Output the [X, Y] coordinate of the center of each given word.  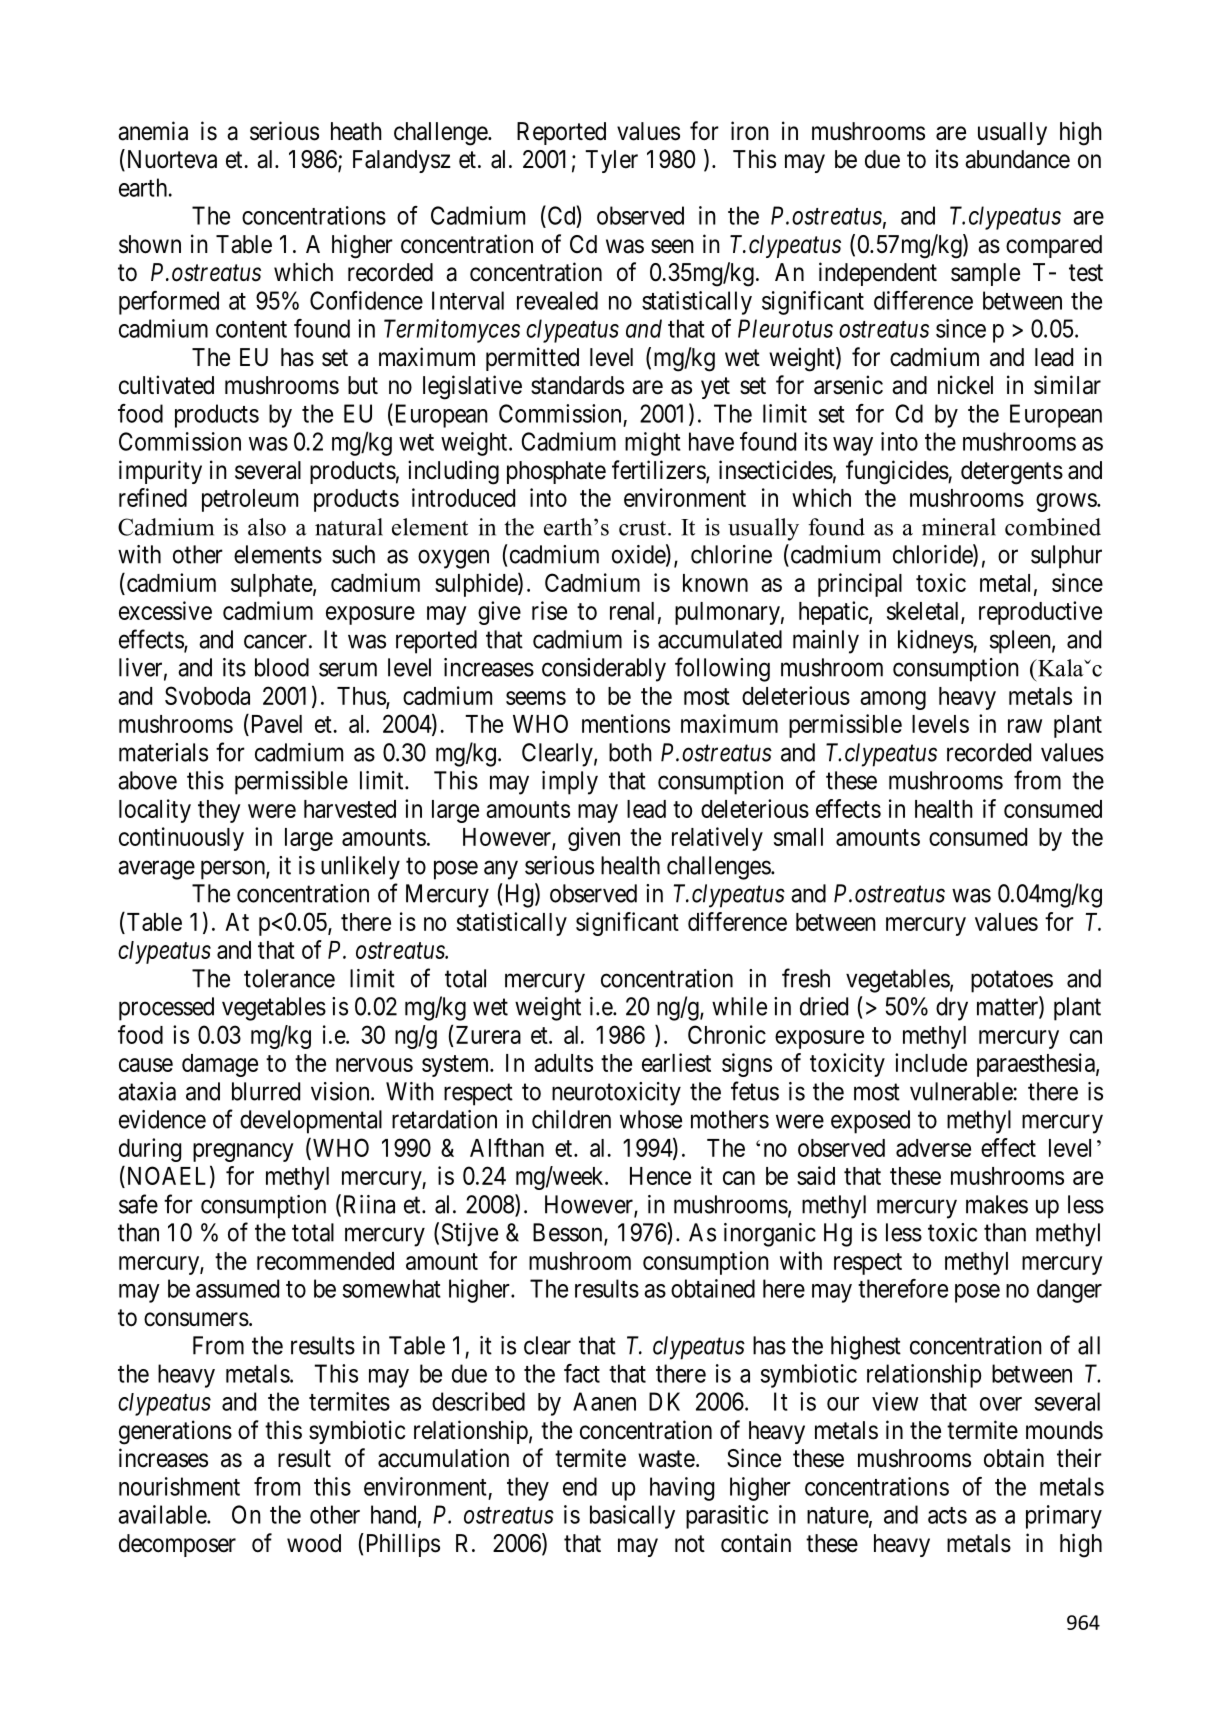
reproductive [1040, 613]
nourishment [179, 1486]
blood [282, 667]
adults [563, 1063]
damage [220, 1065]
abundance [1017, 159]
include [931, 1062]
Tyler [611, 161]
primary [1064, 1517]
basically [632, 1517]
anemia [153, 131]
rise [549, 610]
